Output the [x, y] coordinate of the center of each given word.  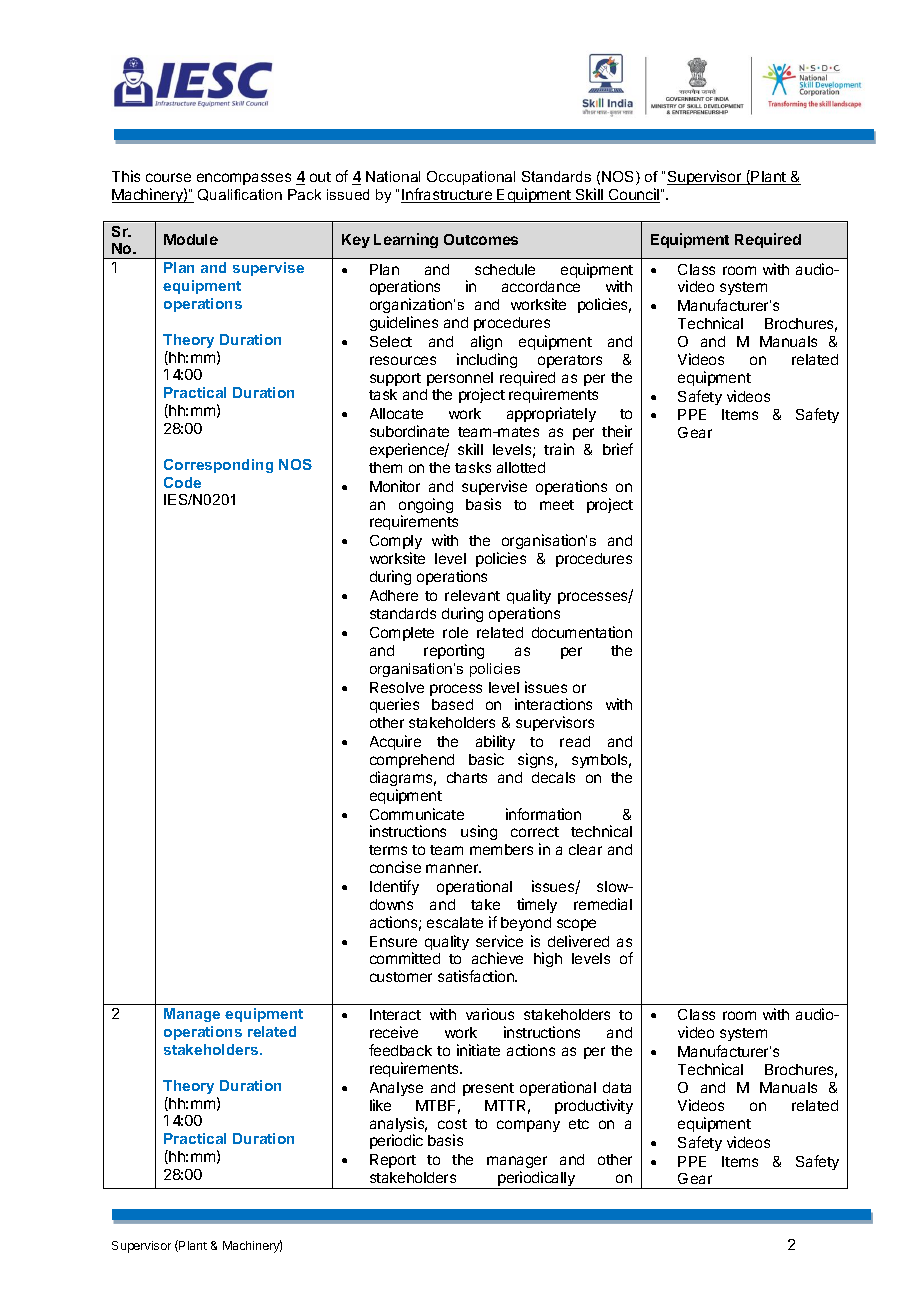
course [168, 177]
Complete [402, 634]
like [380, 1105]
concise [395, 867]
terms [388, 850]
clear [585, 849]
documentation [582, 632]
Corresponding [218, 466]
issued [348, 194]
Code [182, 482]
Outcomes [481, 239]
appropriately [551, 414]
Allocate [396, 413]
